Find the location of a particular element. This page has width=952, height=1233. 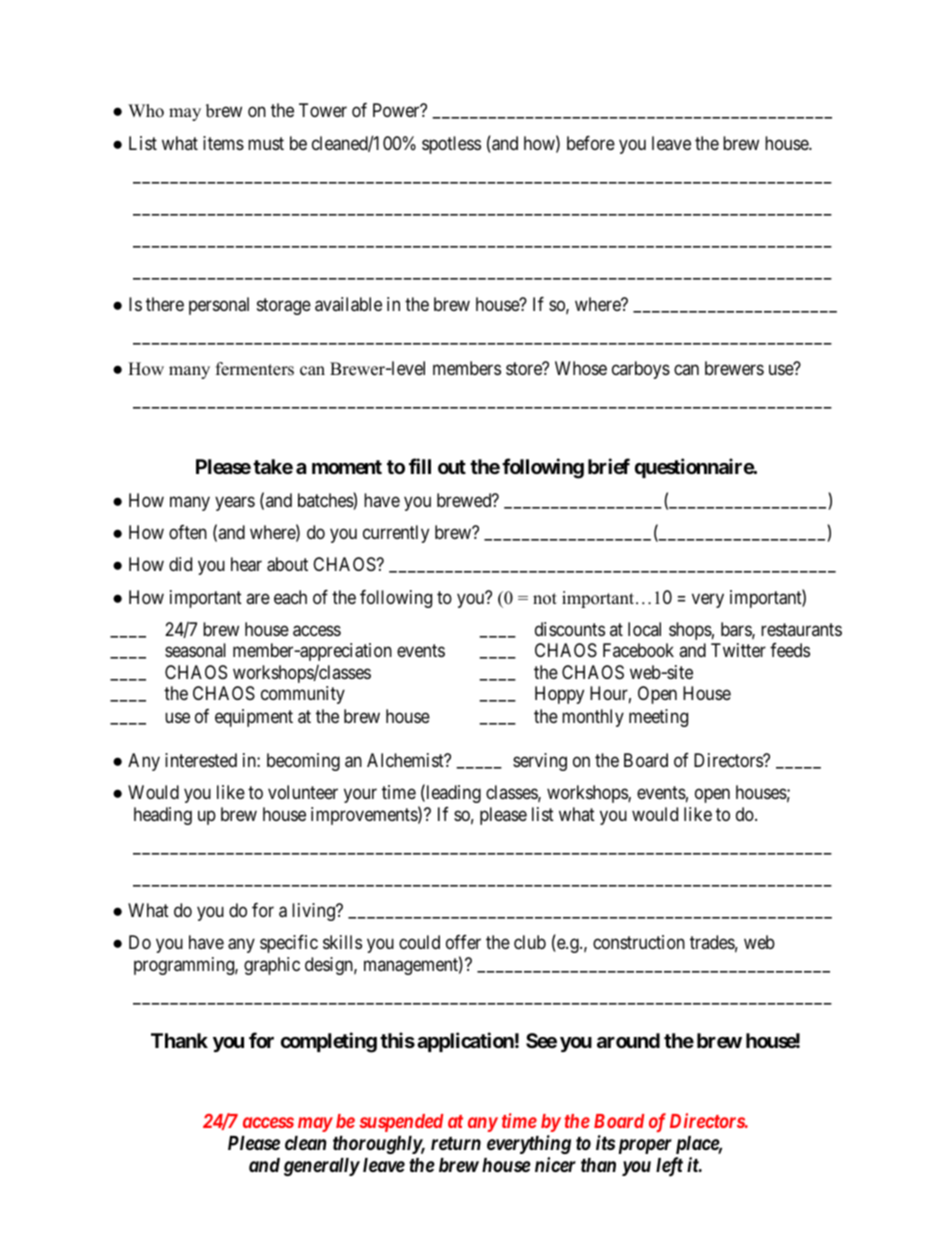

generally is located at coordinates (322, 1167).
